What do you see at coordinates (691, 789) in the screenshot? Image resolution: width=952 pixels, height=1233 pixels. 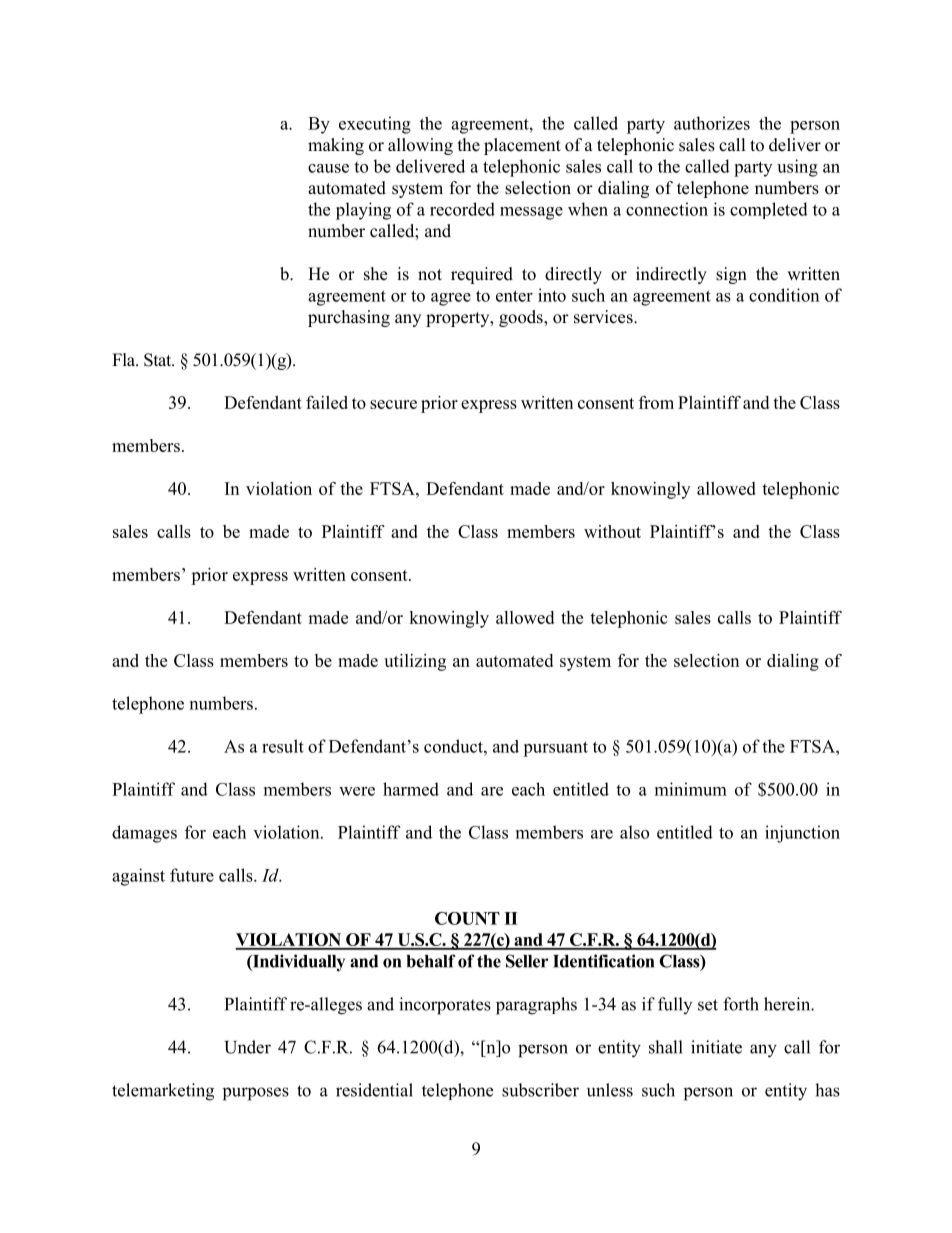 I see `minimum` at bounding box center [691, 789].
